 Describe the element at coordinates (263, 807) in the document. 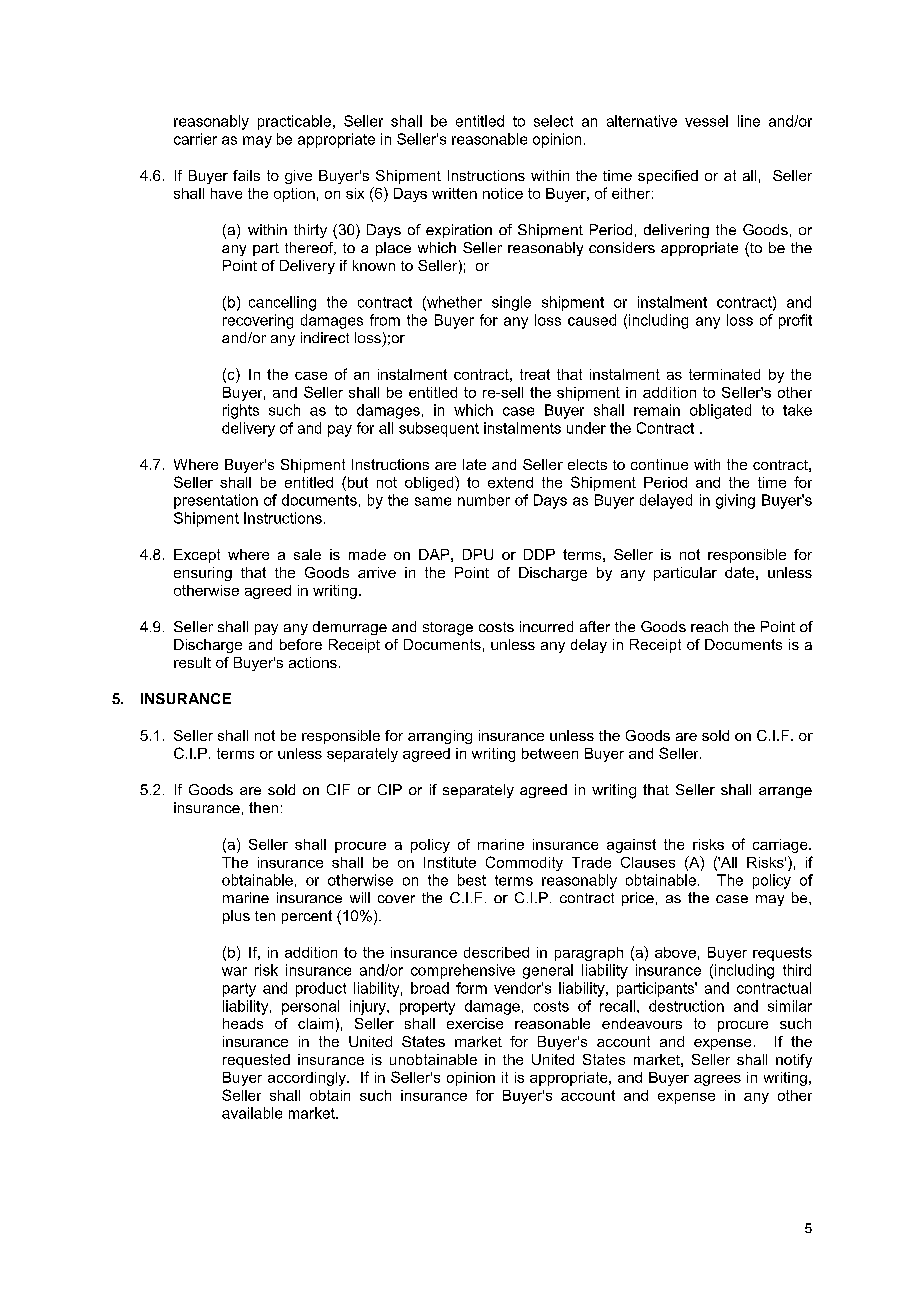

I see `then` at that location.
